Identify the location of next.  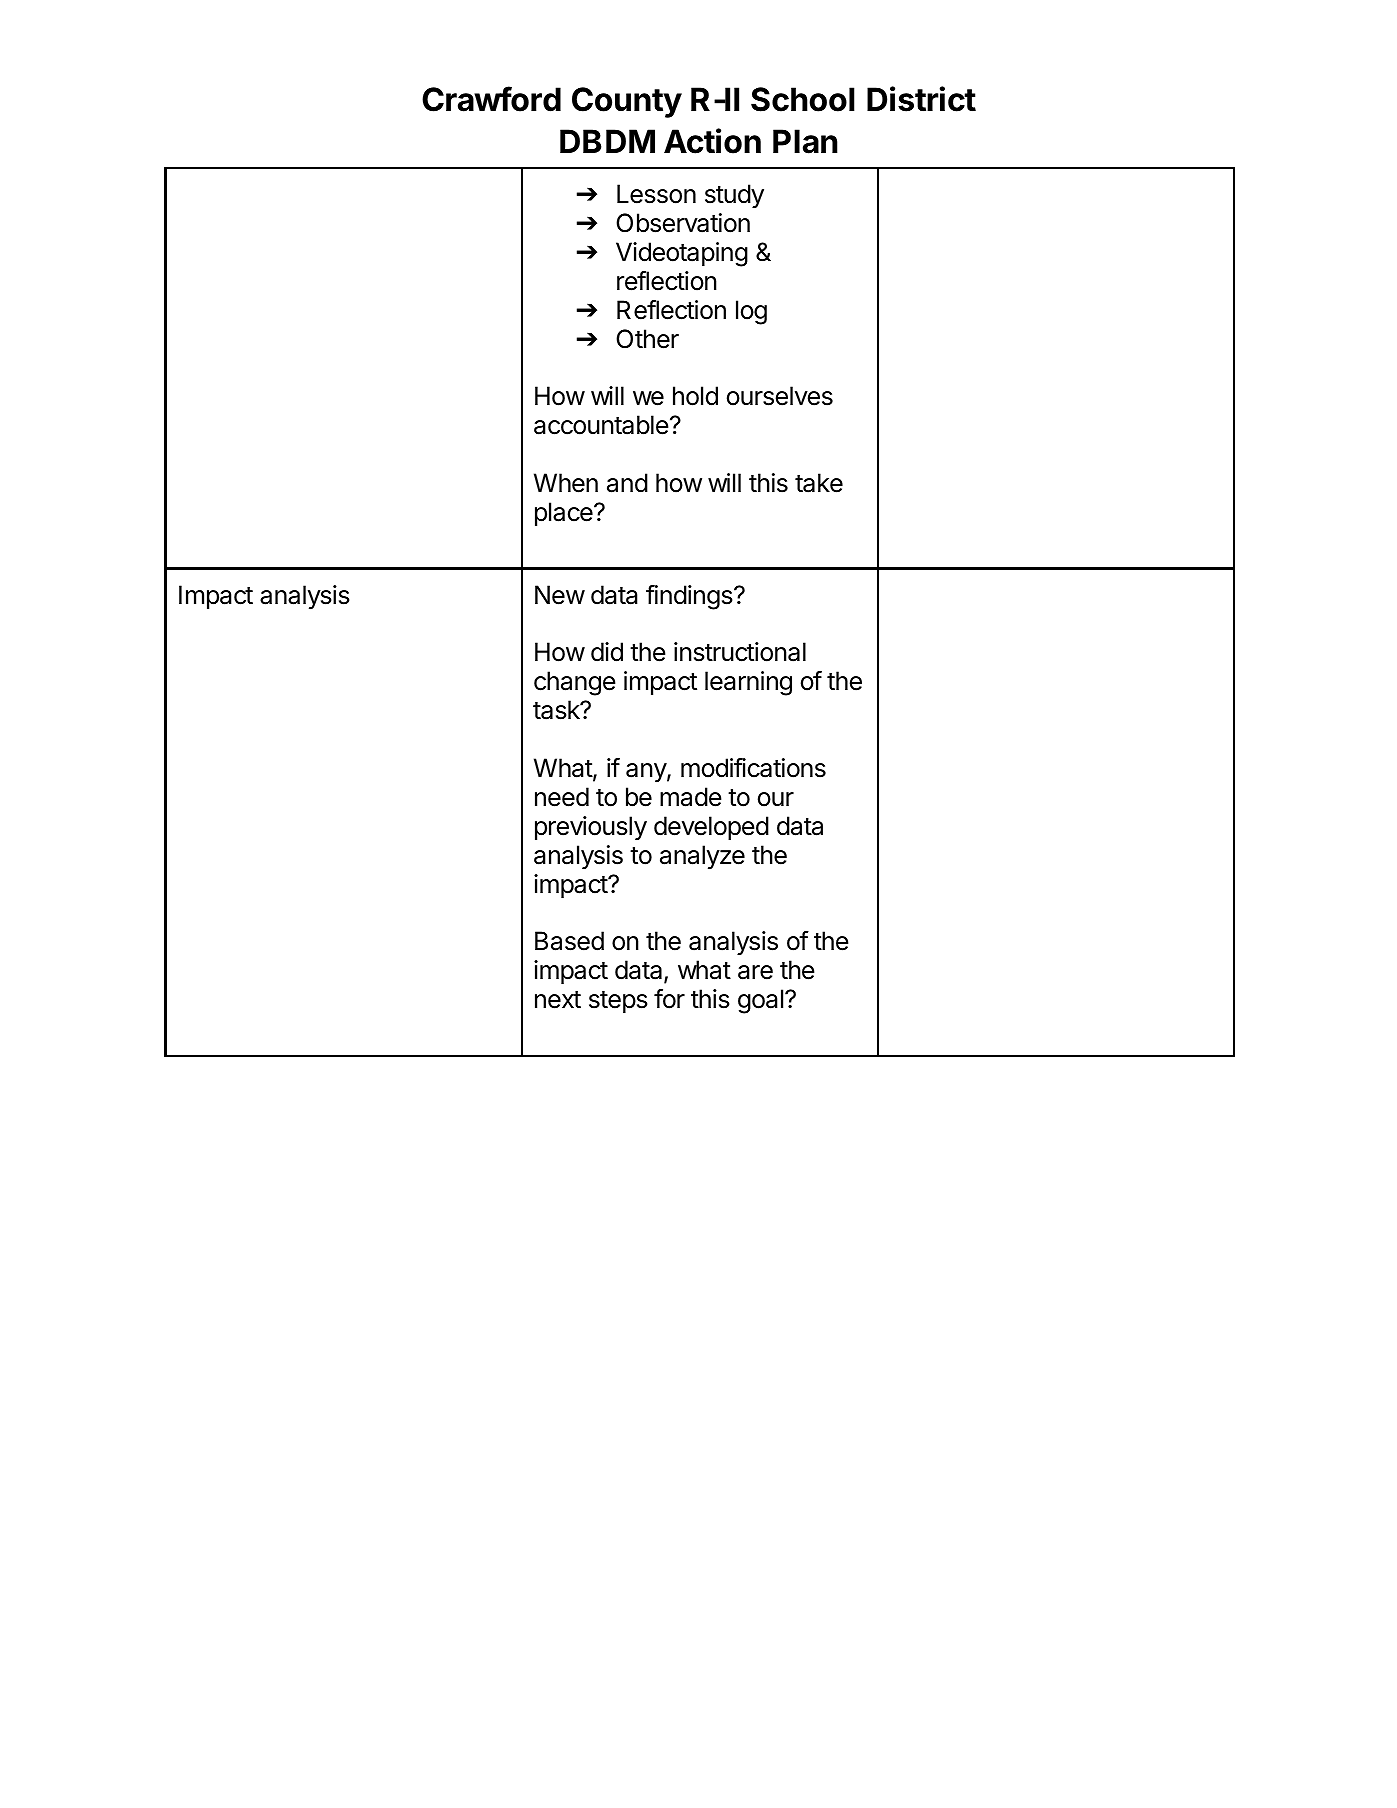
(558, 1000).
